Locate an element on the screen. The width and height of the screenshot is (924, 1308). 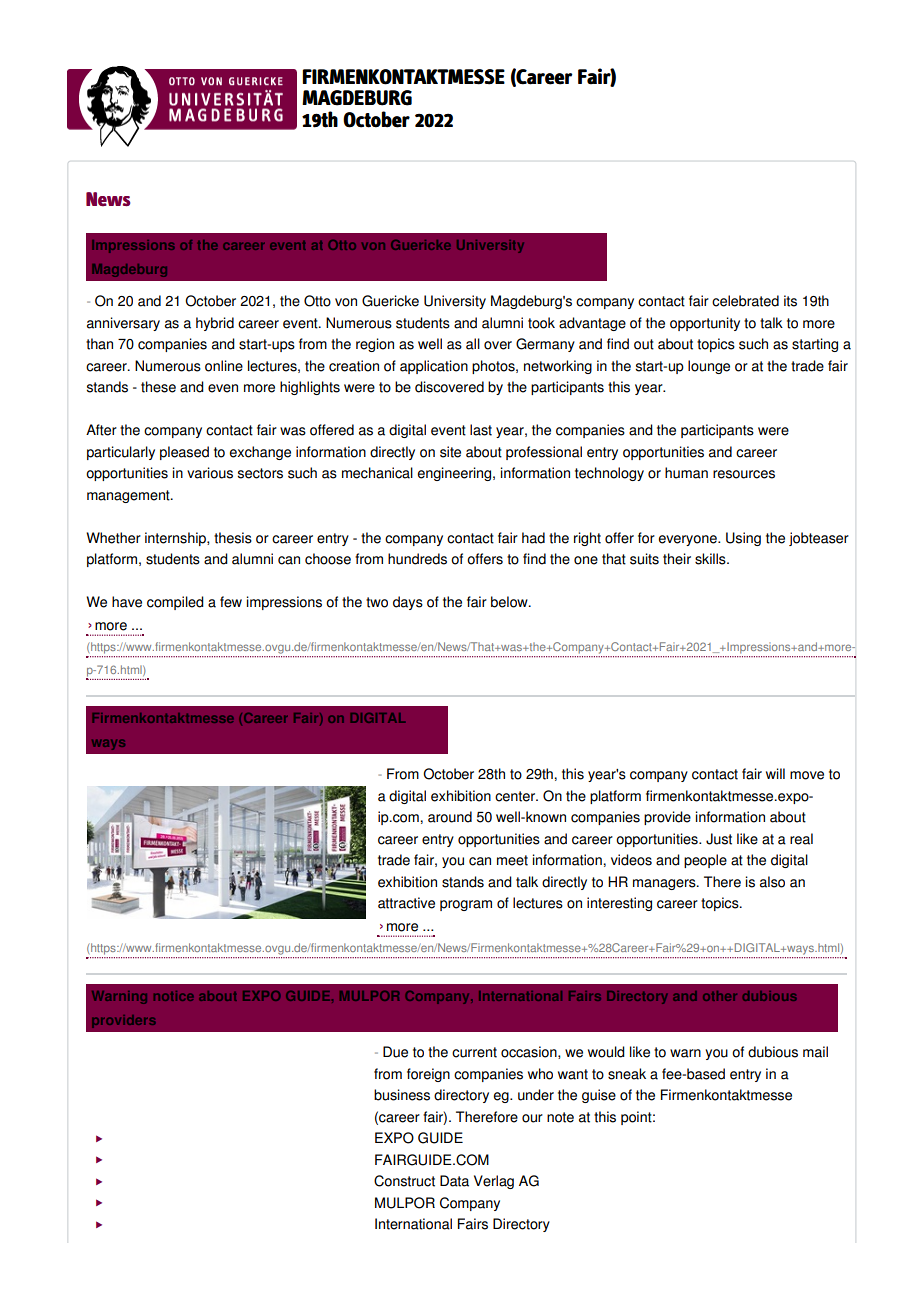
opportunity is located at coordinates (705, 324).
